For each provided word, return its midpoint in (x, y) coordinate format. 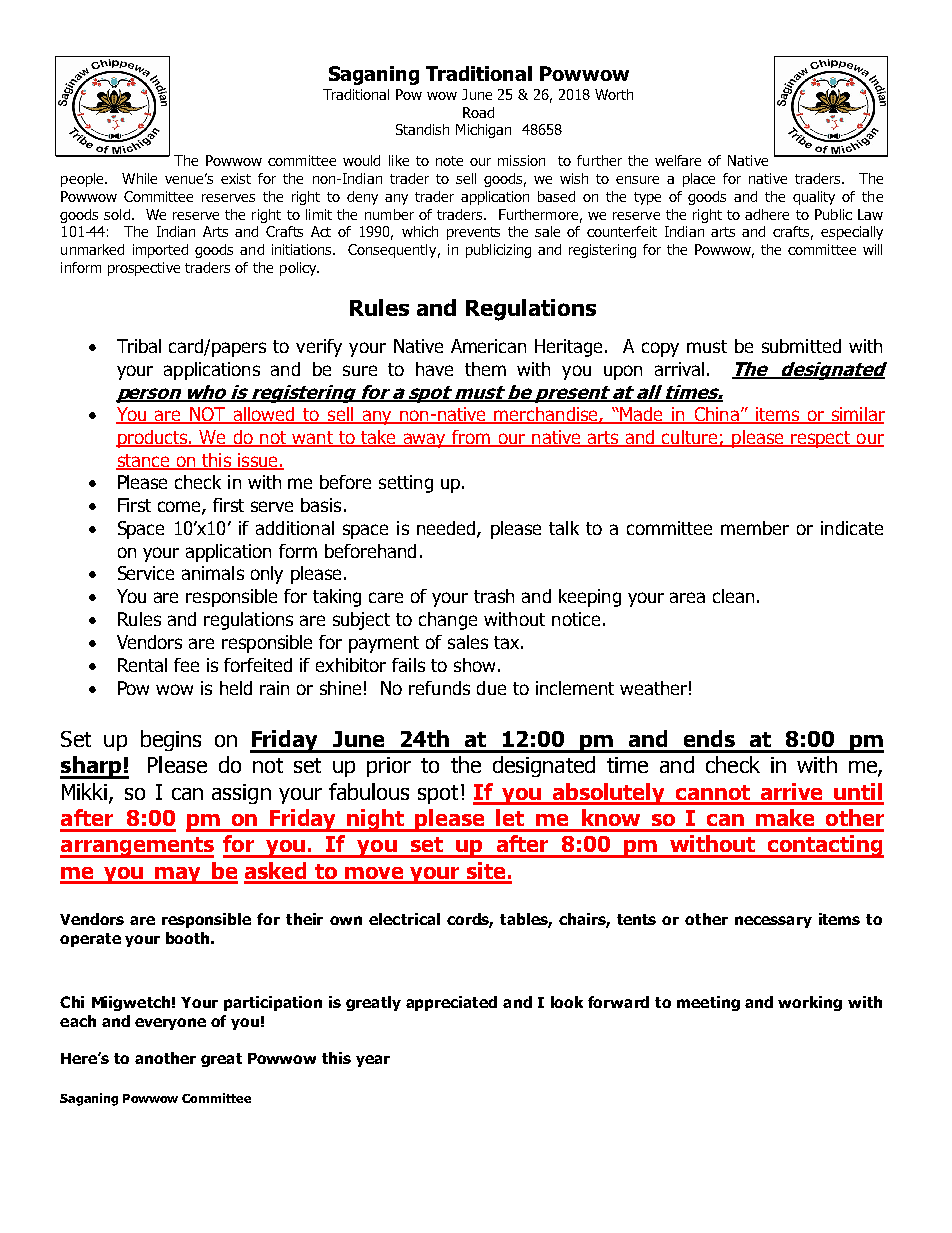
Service (146, 573)
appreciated (451, 1003)
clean (733, 596)
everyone (170, 1024)
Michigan (483, 131)
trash (494, 596)
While (139, 178)
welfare (678, 160)
